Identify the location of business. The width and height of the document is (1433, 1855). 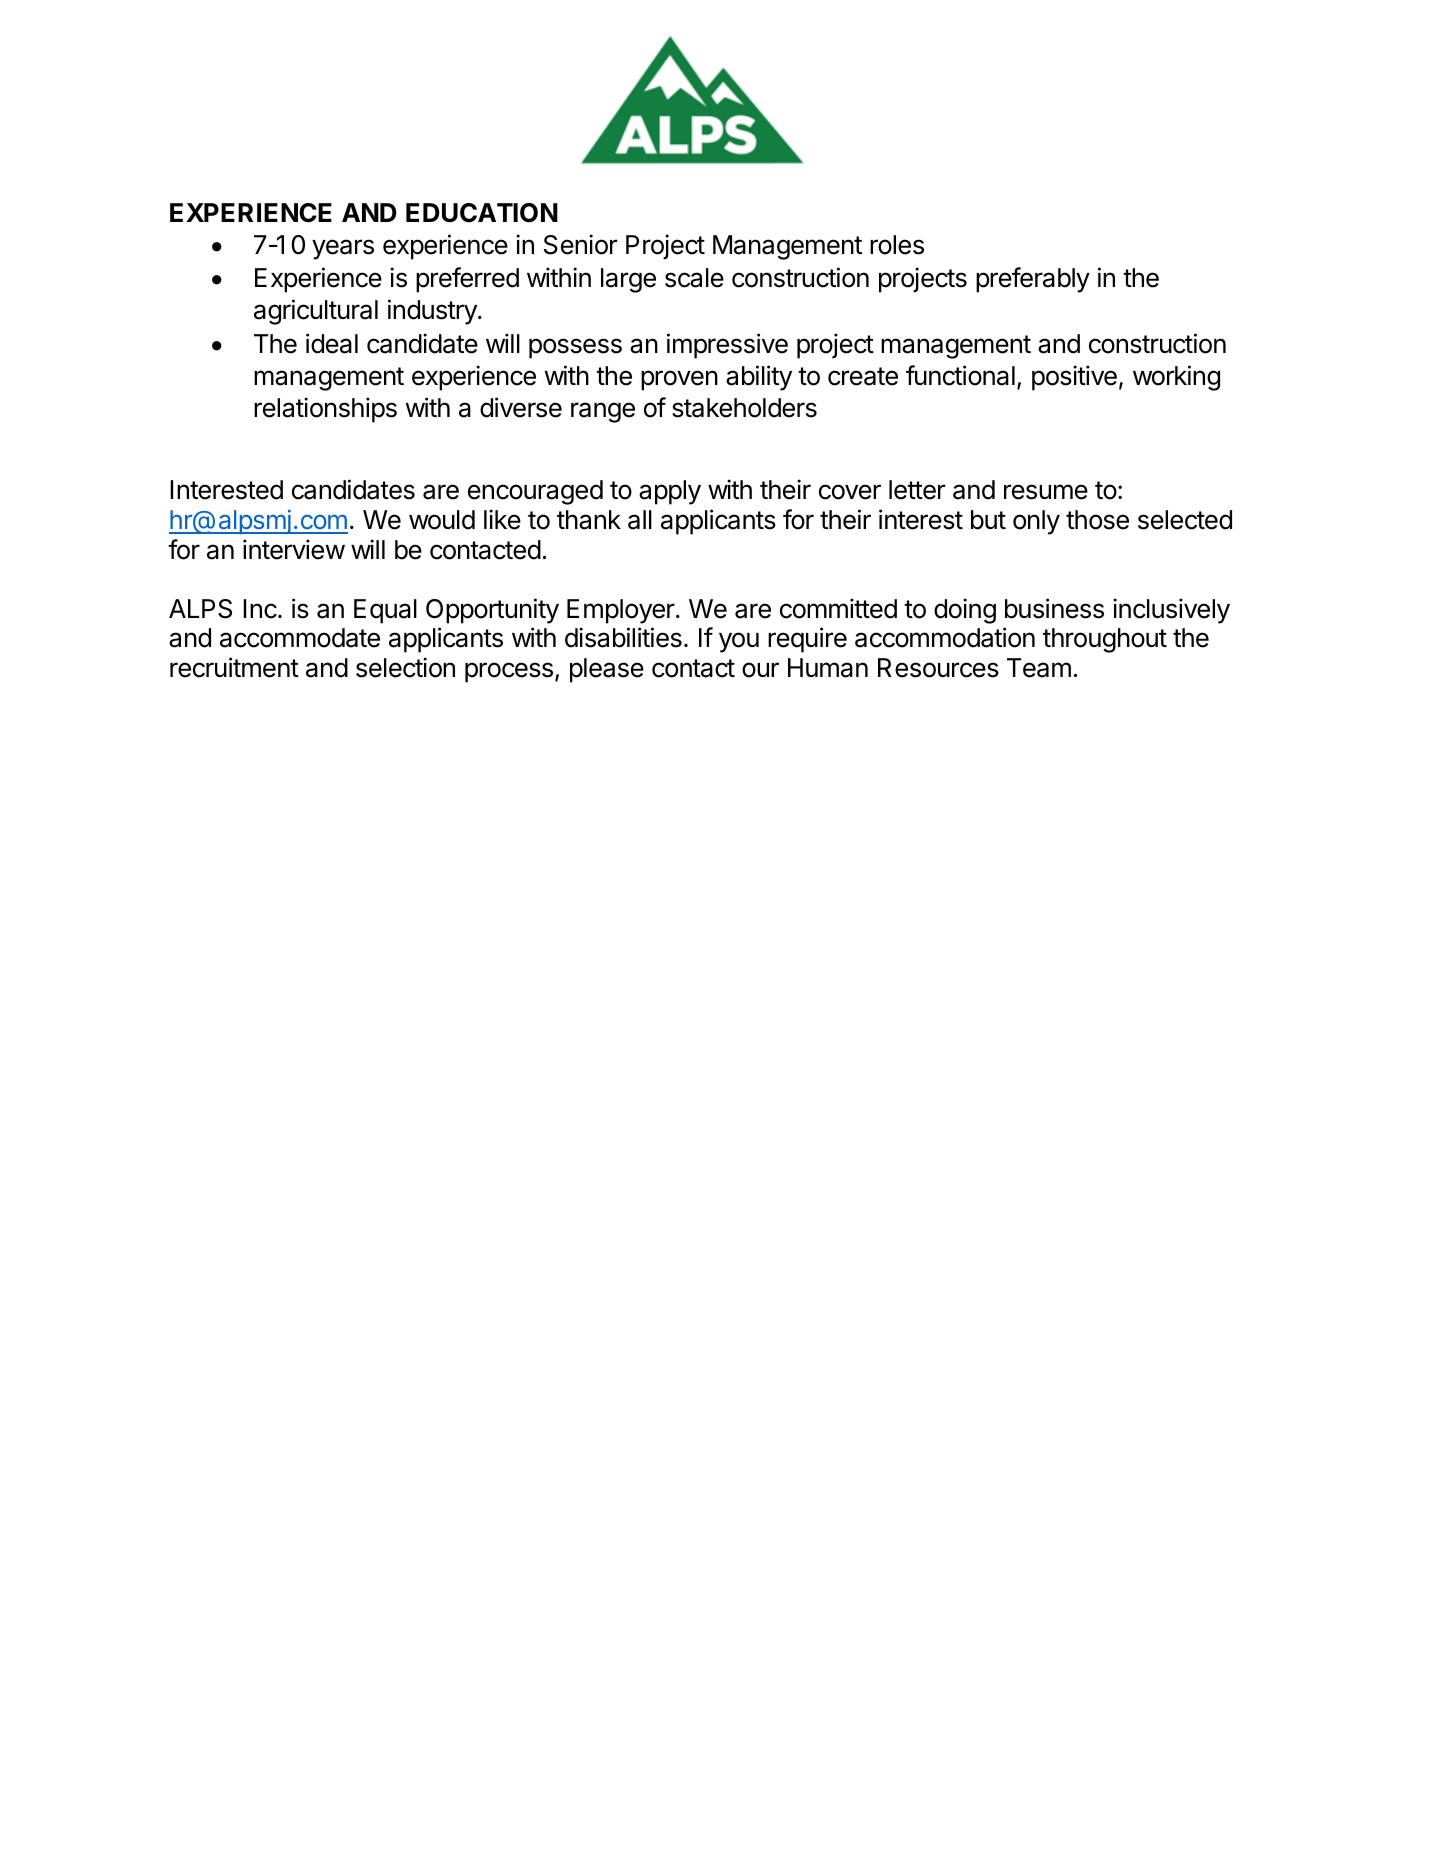
(1054, 608).
